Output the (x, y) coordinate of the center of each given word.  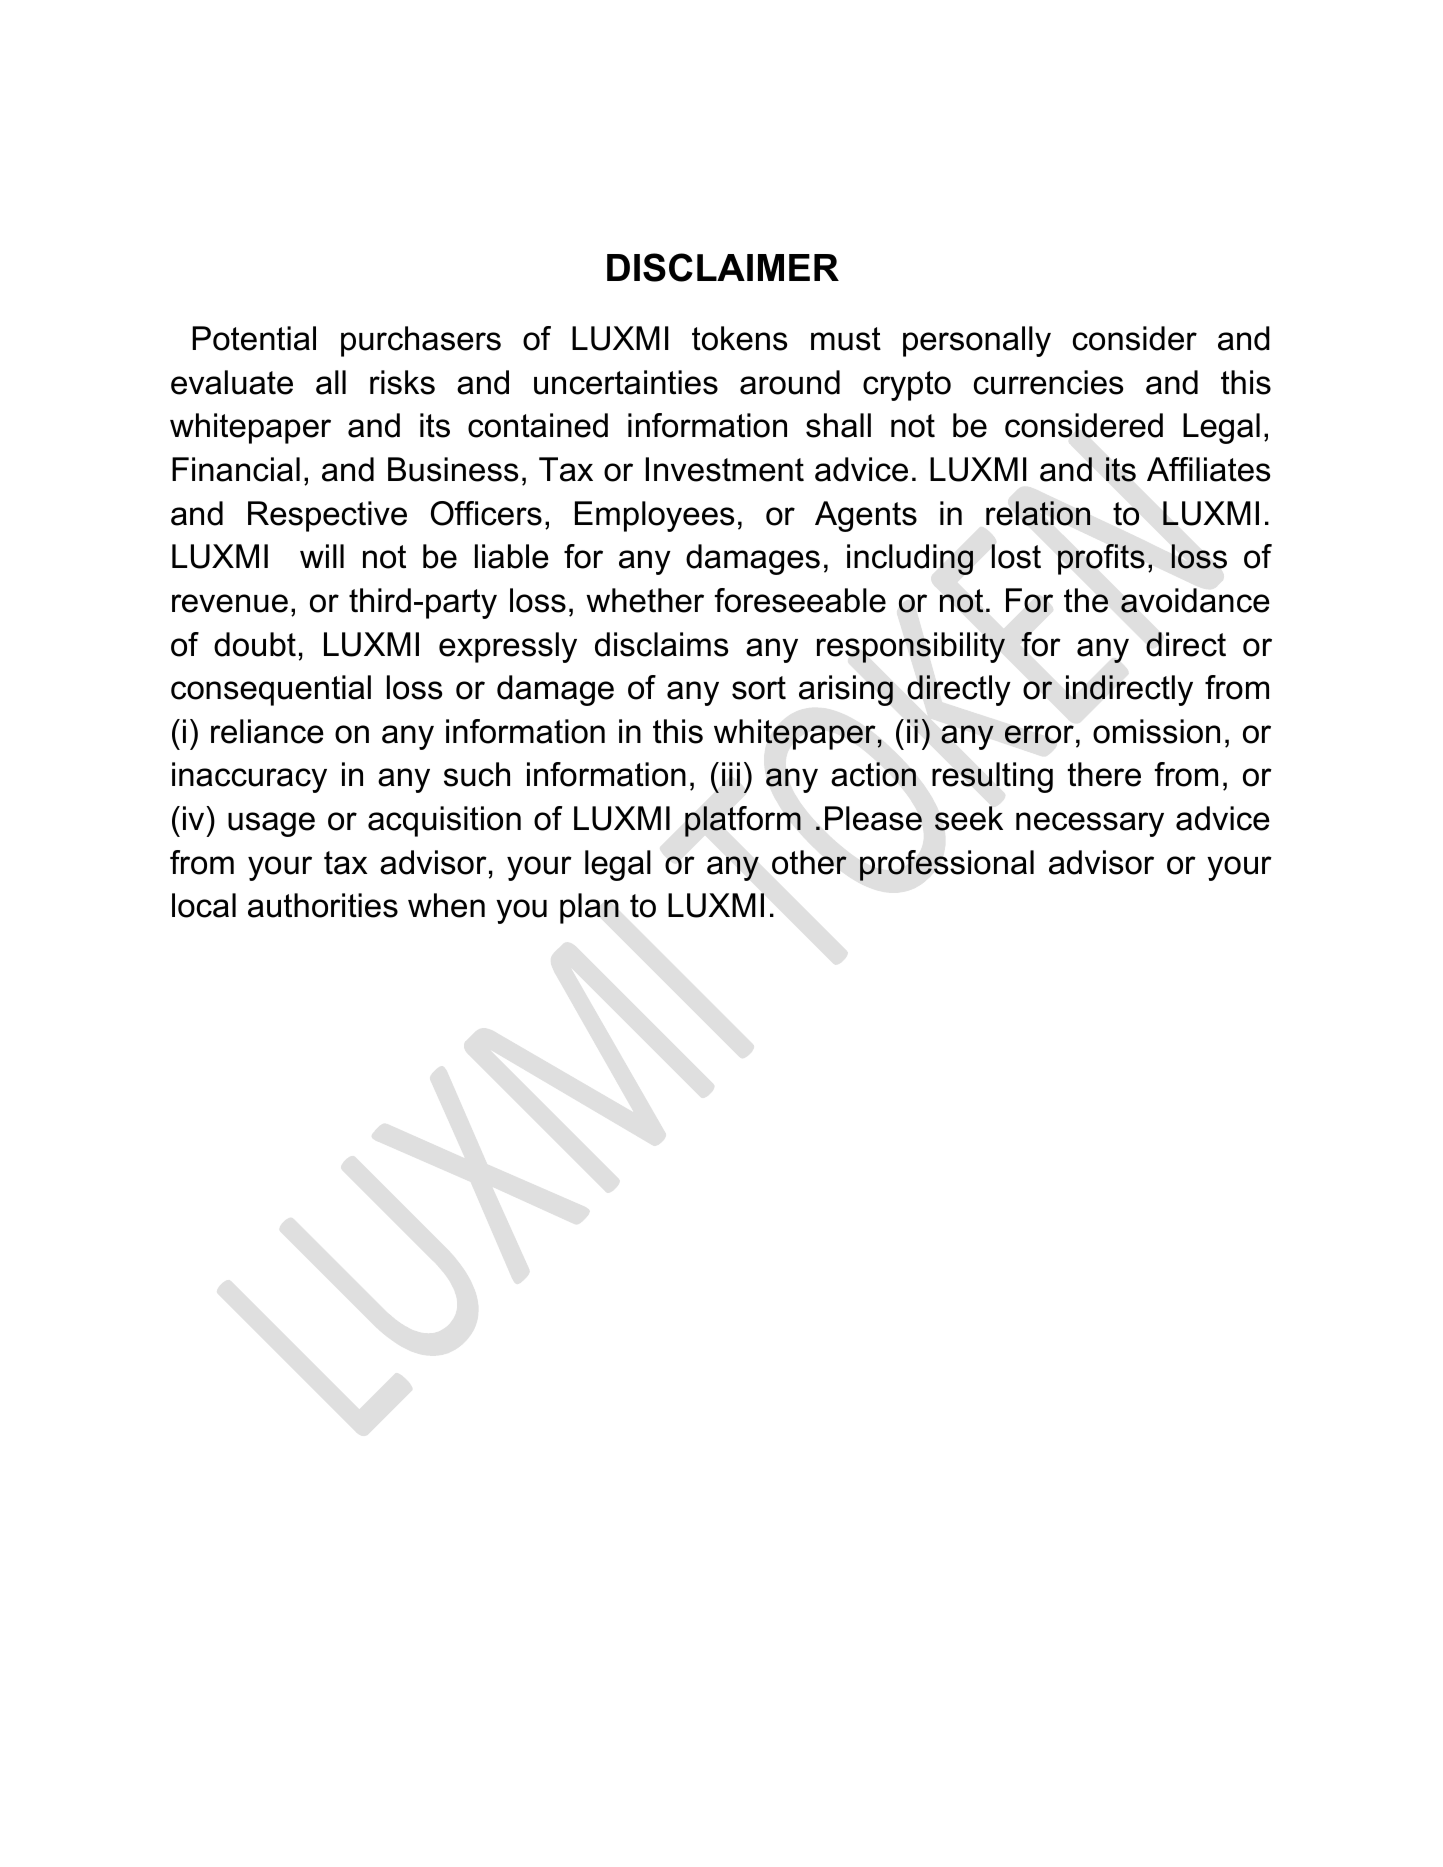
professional (947, 865)
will (322, 556)
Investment (725, 469)
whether (645, 600)
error (1039, 734)
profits (1101, 559)
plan (589, 908)
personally (977, 341)
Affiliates (1208, 469)
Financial (236, 469)
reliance (267, 731)
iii (731, 774)
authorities (323, 905)
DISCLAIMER (723, 267)
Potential (254, 338)
